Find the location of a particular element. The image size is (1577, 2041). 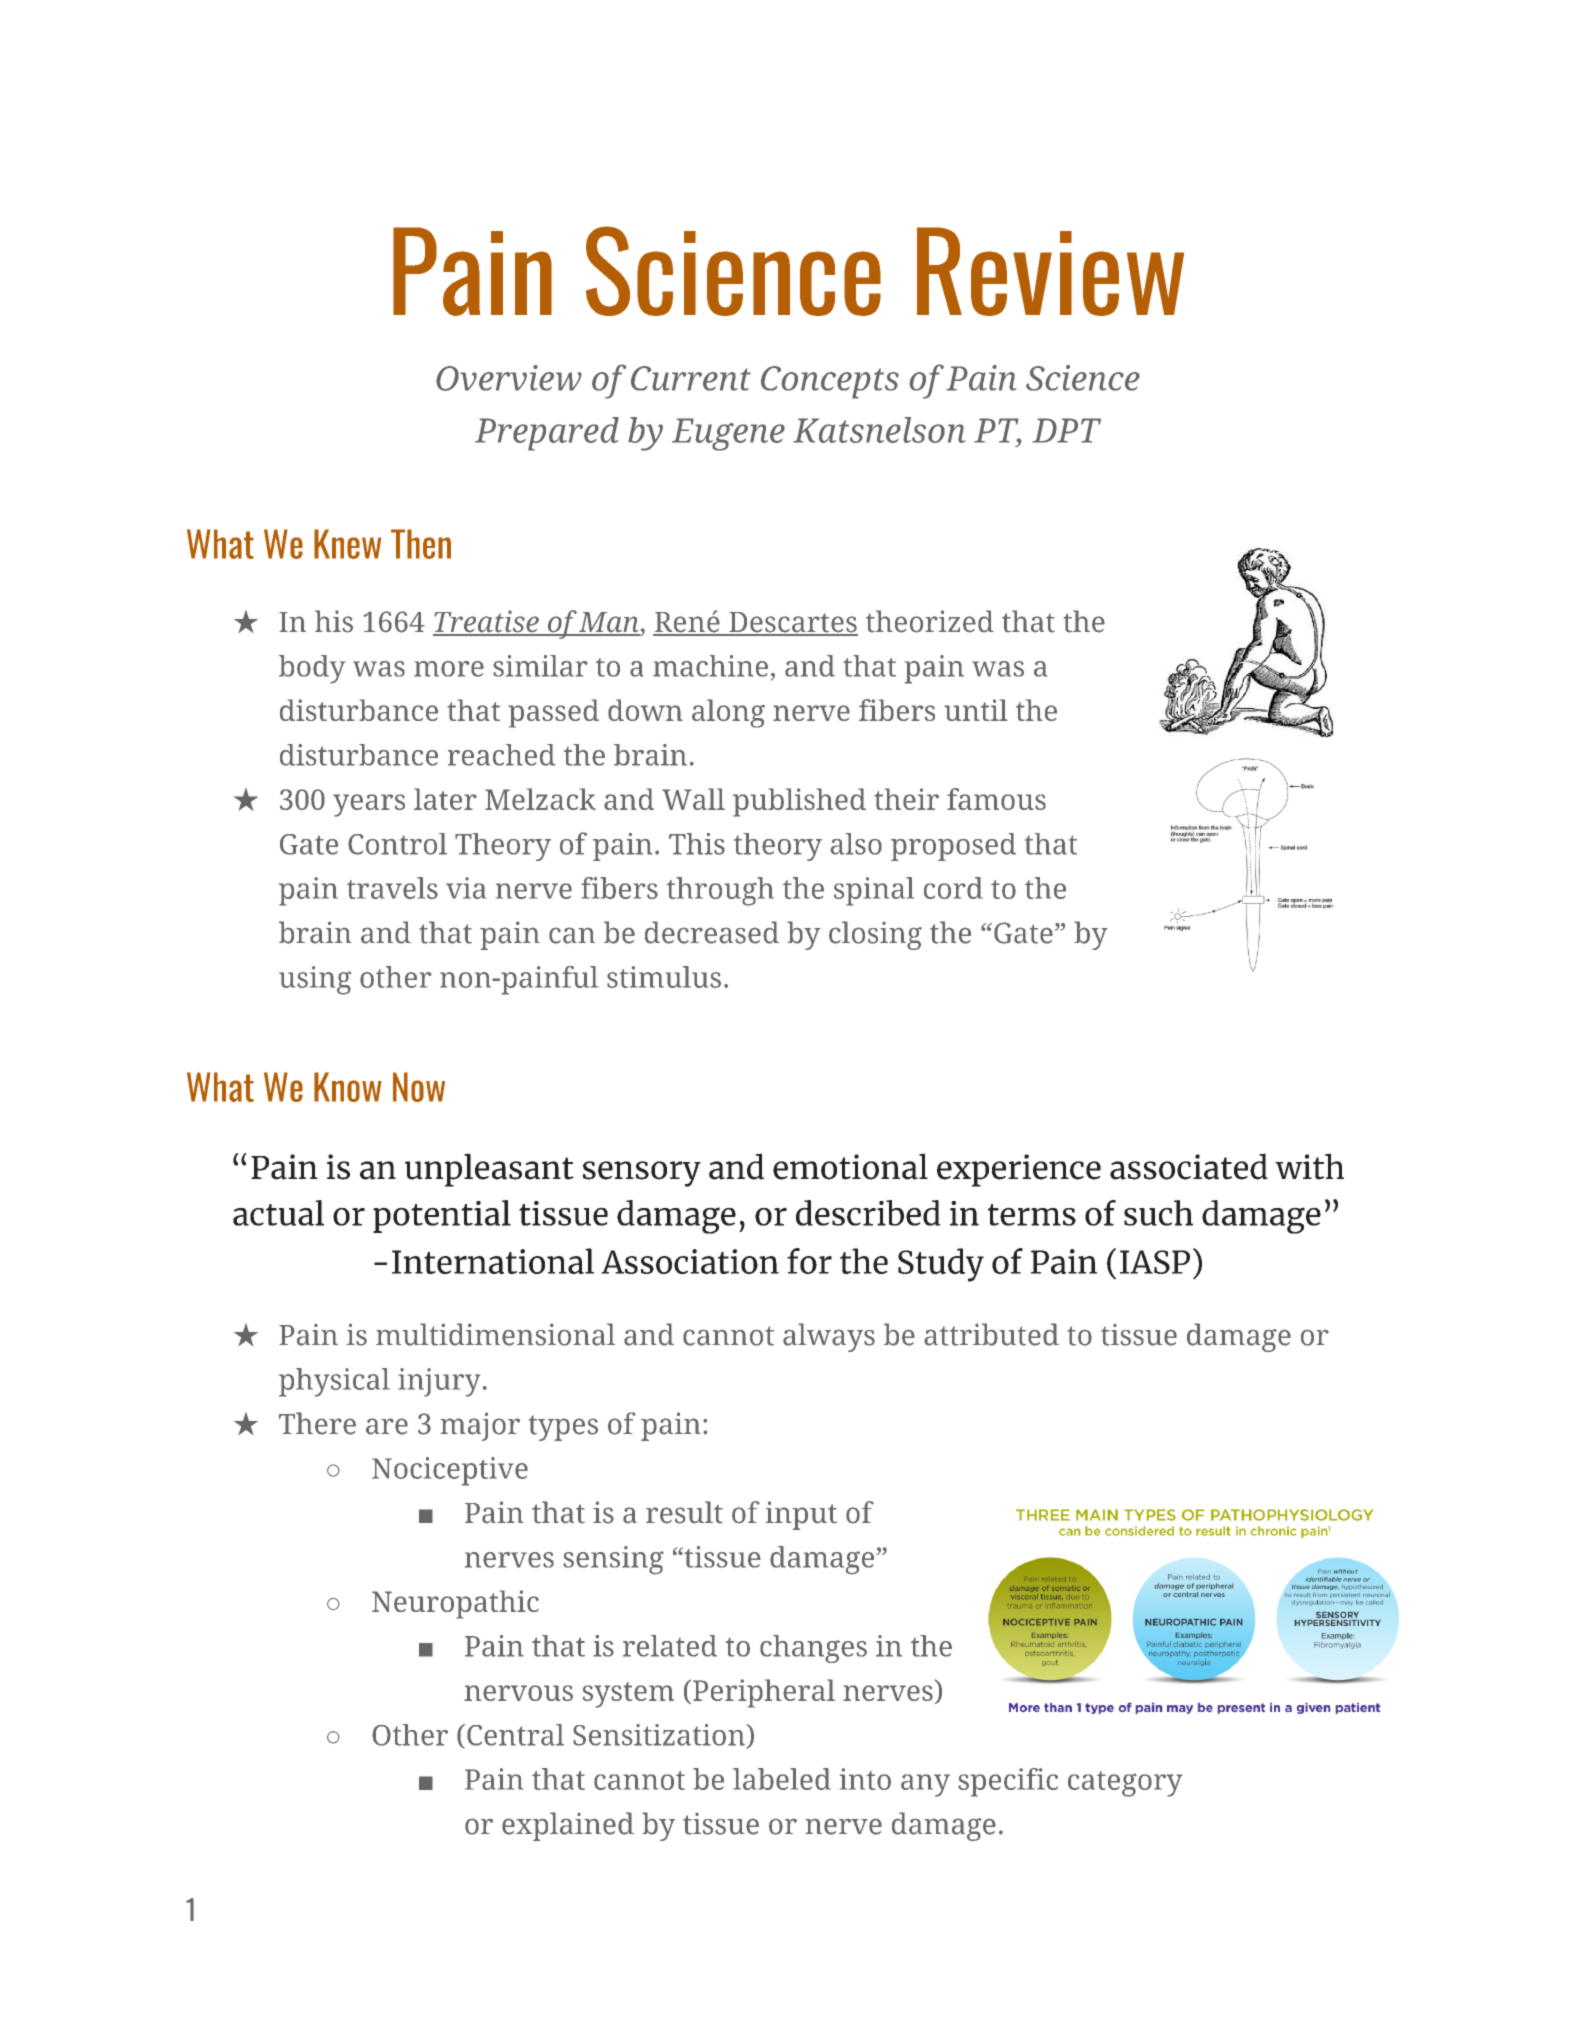

years is located at coordinates (369, 805).
